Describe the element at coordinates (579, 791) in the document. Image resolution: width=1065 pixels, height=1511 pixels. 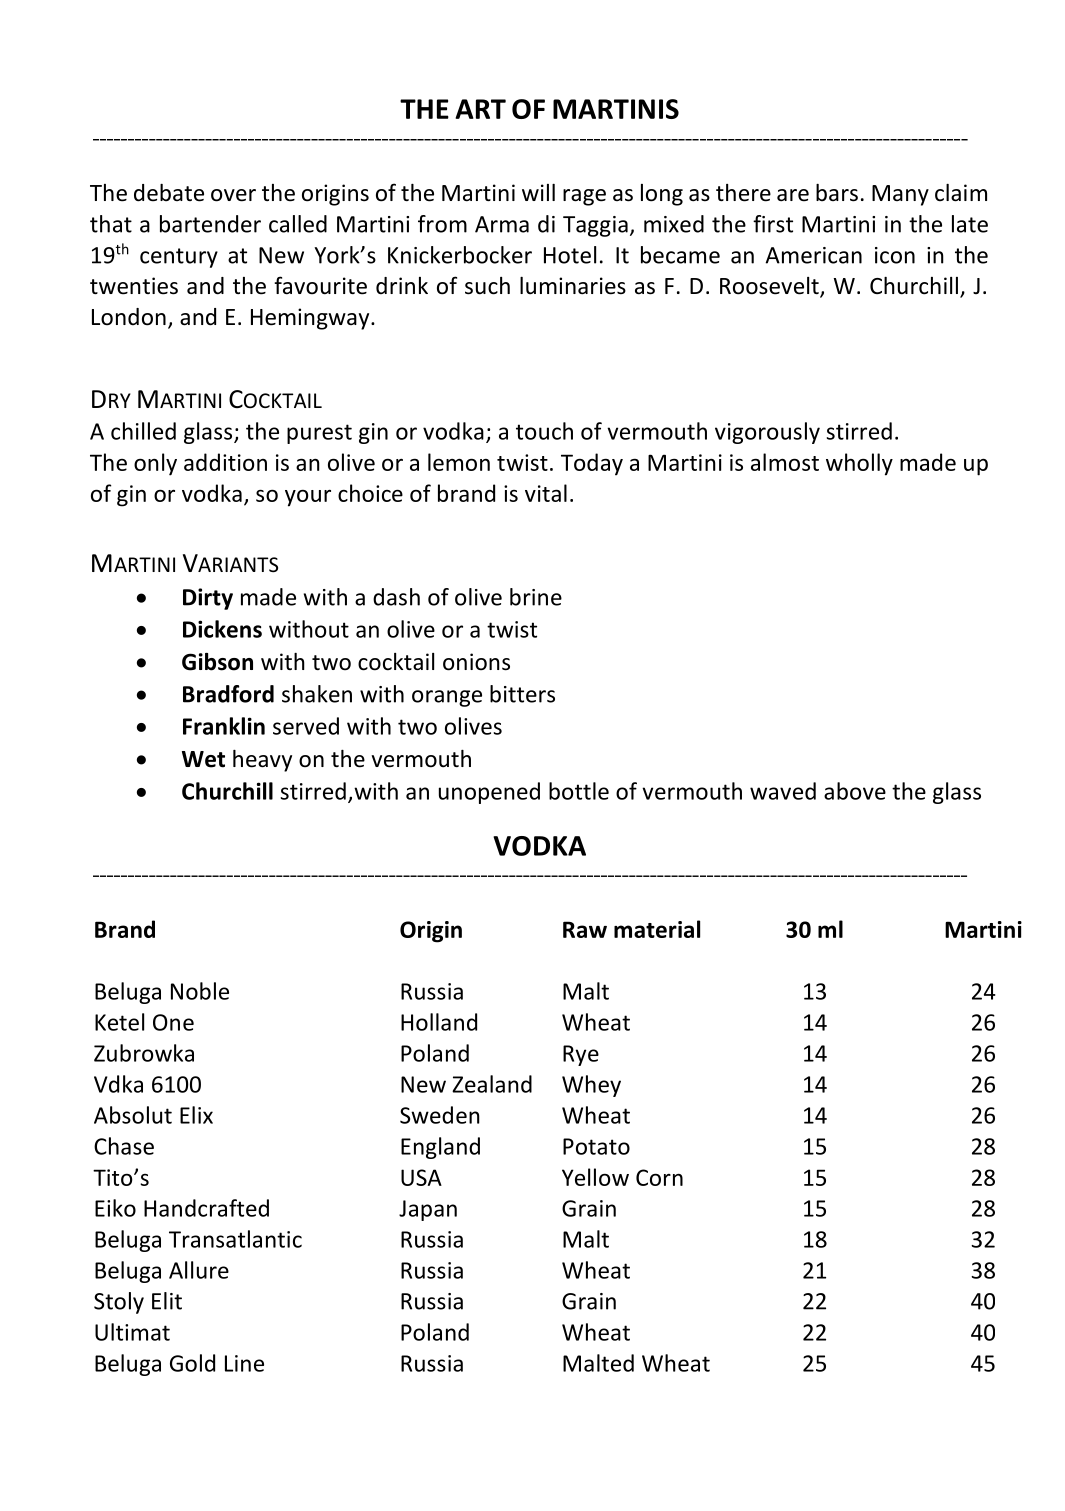
I see `bottle` at that location.
